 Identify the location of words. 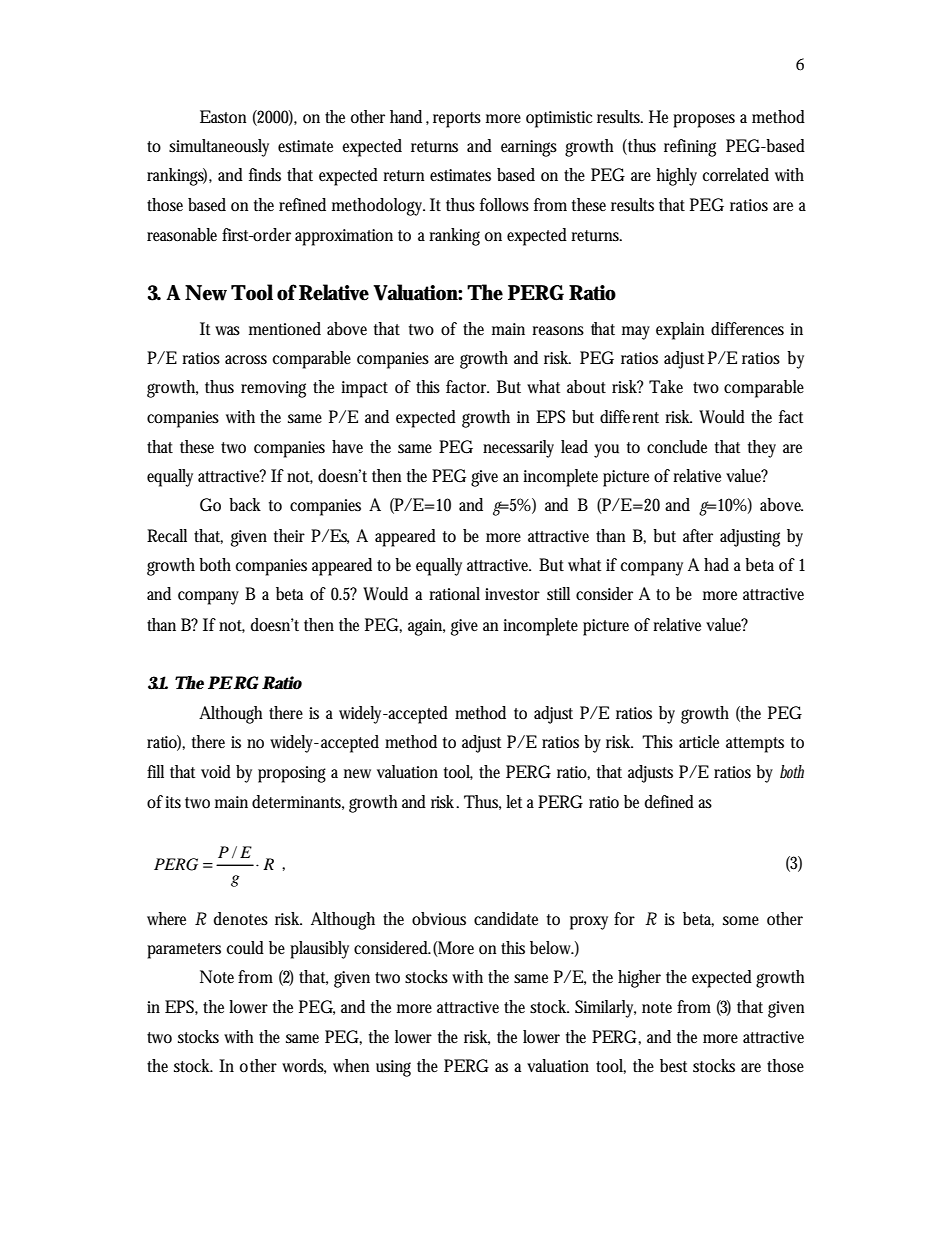
(304, 1066).
